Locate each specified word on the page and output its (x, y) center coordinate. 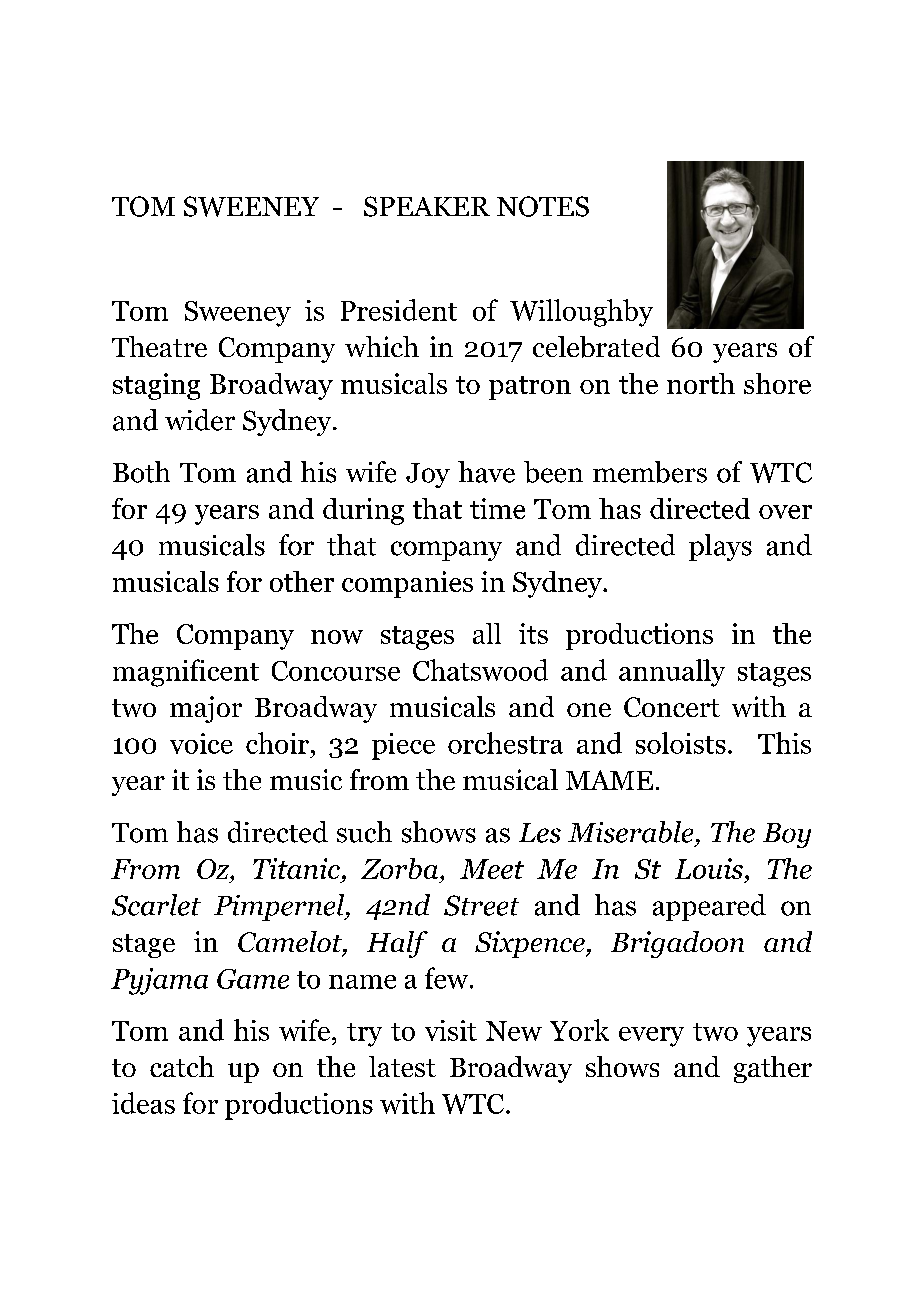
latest (402, 1066)
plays (720, 547)
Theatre (159, 346)
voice (201, 743)
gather (773, 1069)
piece (403, 746)
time (497, 508)
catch (182, 1066)
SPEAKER (427, 206)
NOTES (543, 206)
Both (141, 472)
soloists (681, 743)
